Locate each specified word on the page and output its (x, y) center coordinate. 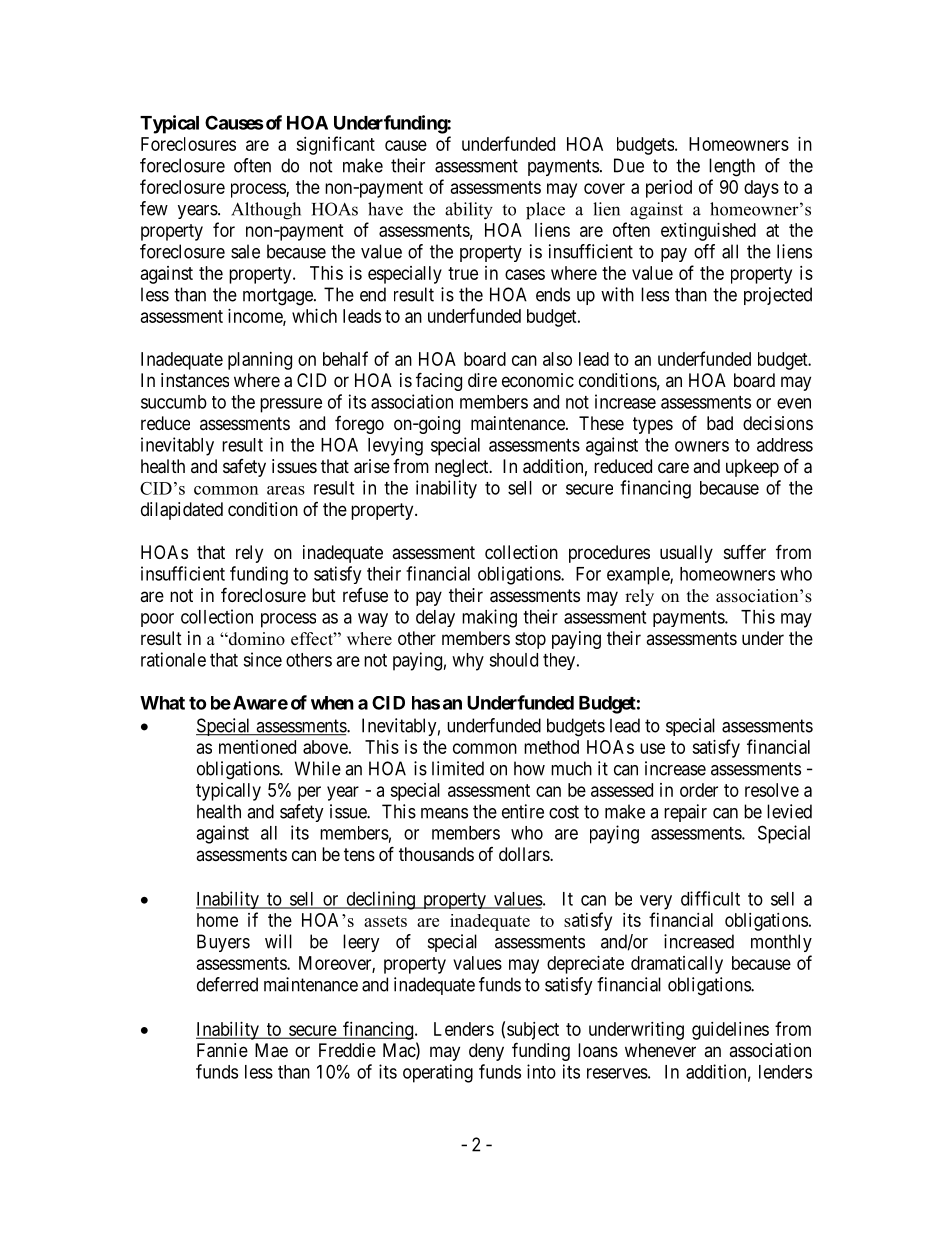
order (699, 790)
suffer (745, 552)
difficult (710, 898)
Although (266, 211)
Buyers (223, 943)
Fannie (222, 1050)
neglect (463, 468)
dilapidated (182, 511)
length (732, 167)
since (262, 659)
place (545, 211)
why (468, 662)
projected (778, 296)
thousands (436, 854)
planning (260, 361)
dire (482, 380)
